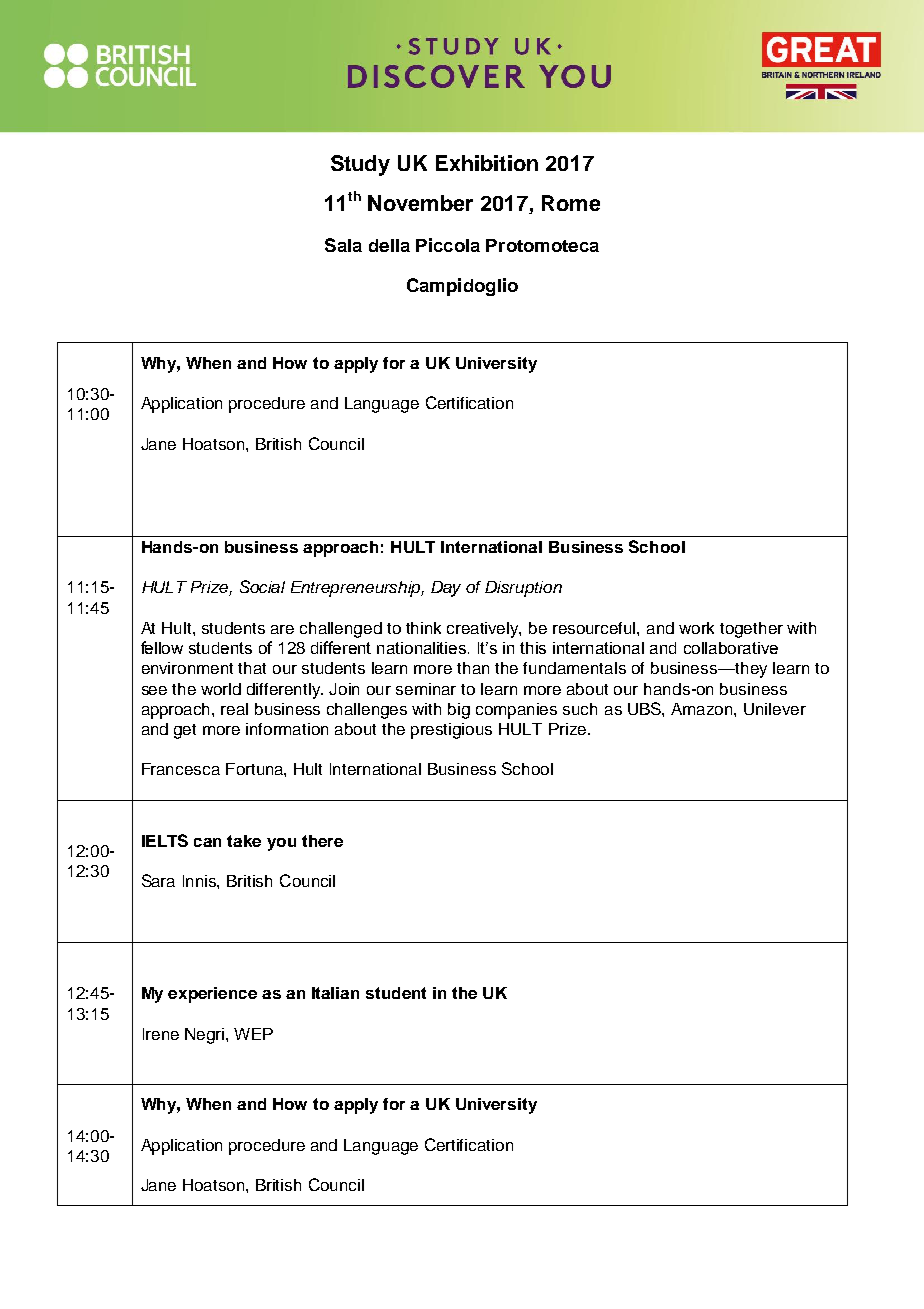  Describe the element at coordinates (343, 245) in the document. I see `Sala` at that location.
